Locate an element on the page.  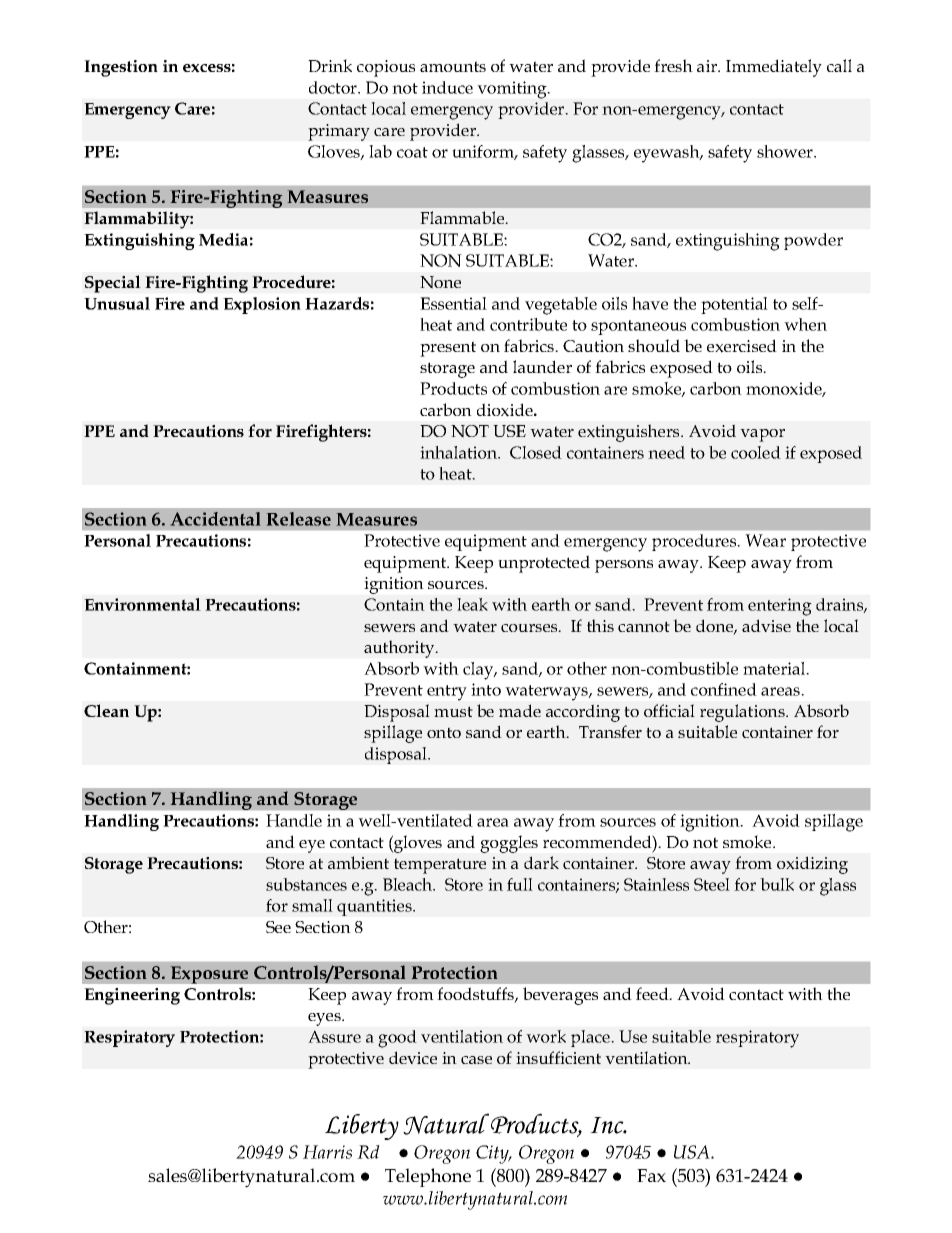
Harris is located at coordinates (327, 1152).
